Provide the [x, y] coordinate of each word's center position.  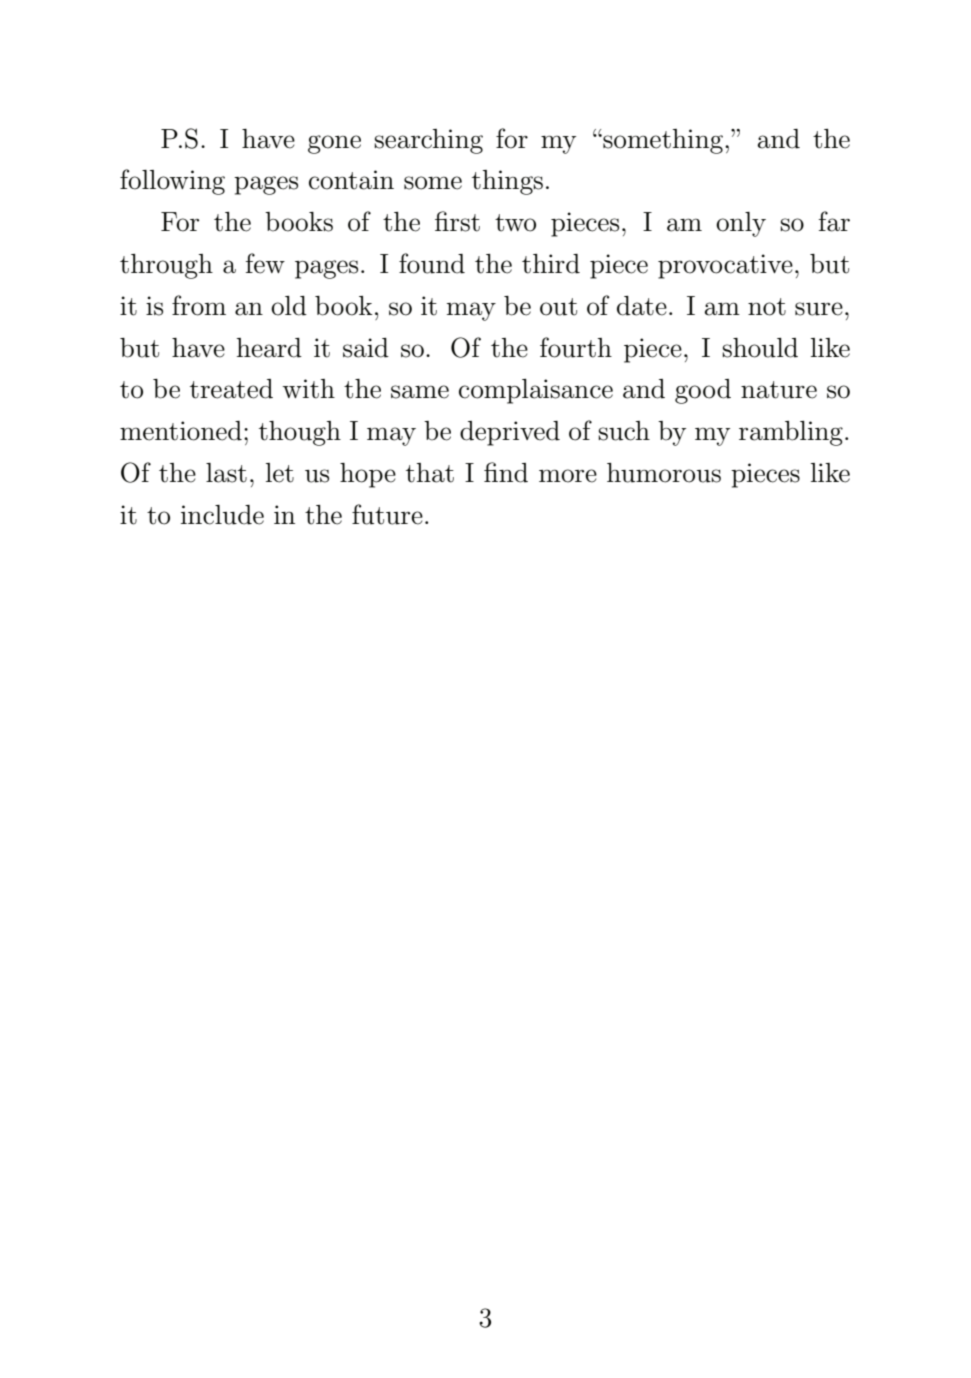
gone [334, 144]
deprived [510, 433]
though [300, 433]
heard [269, 348]
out [558, 307]
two [515, 223]
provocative [725, 266]
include [222, 515]
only [741, 224]
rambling [791, 433]
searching [428, 141]
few [265, 263]
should [760, 348]
